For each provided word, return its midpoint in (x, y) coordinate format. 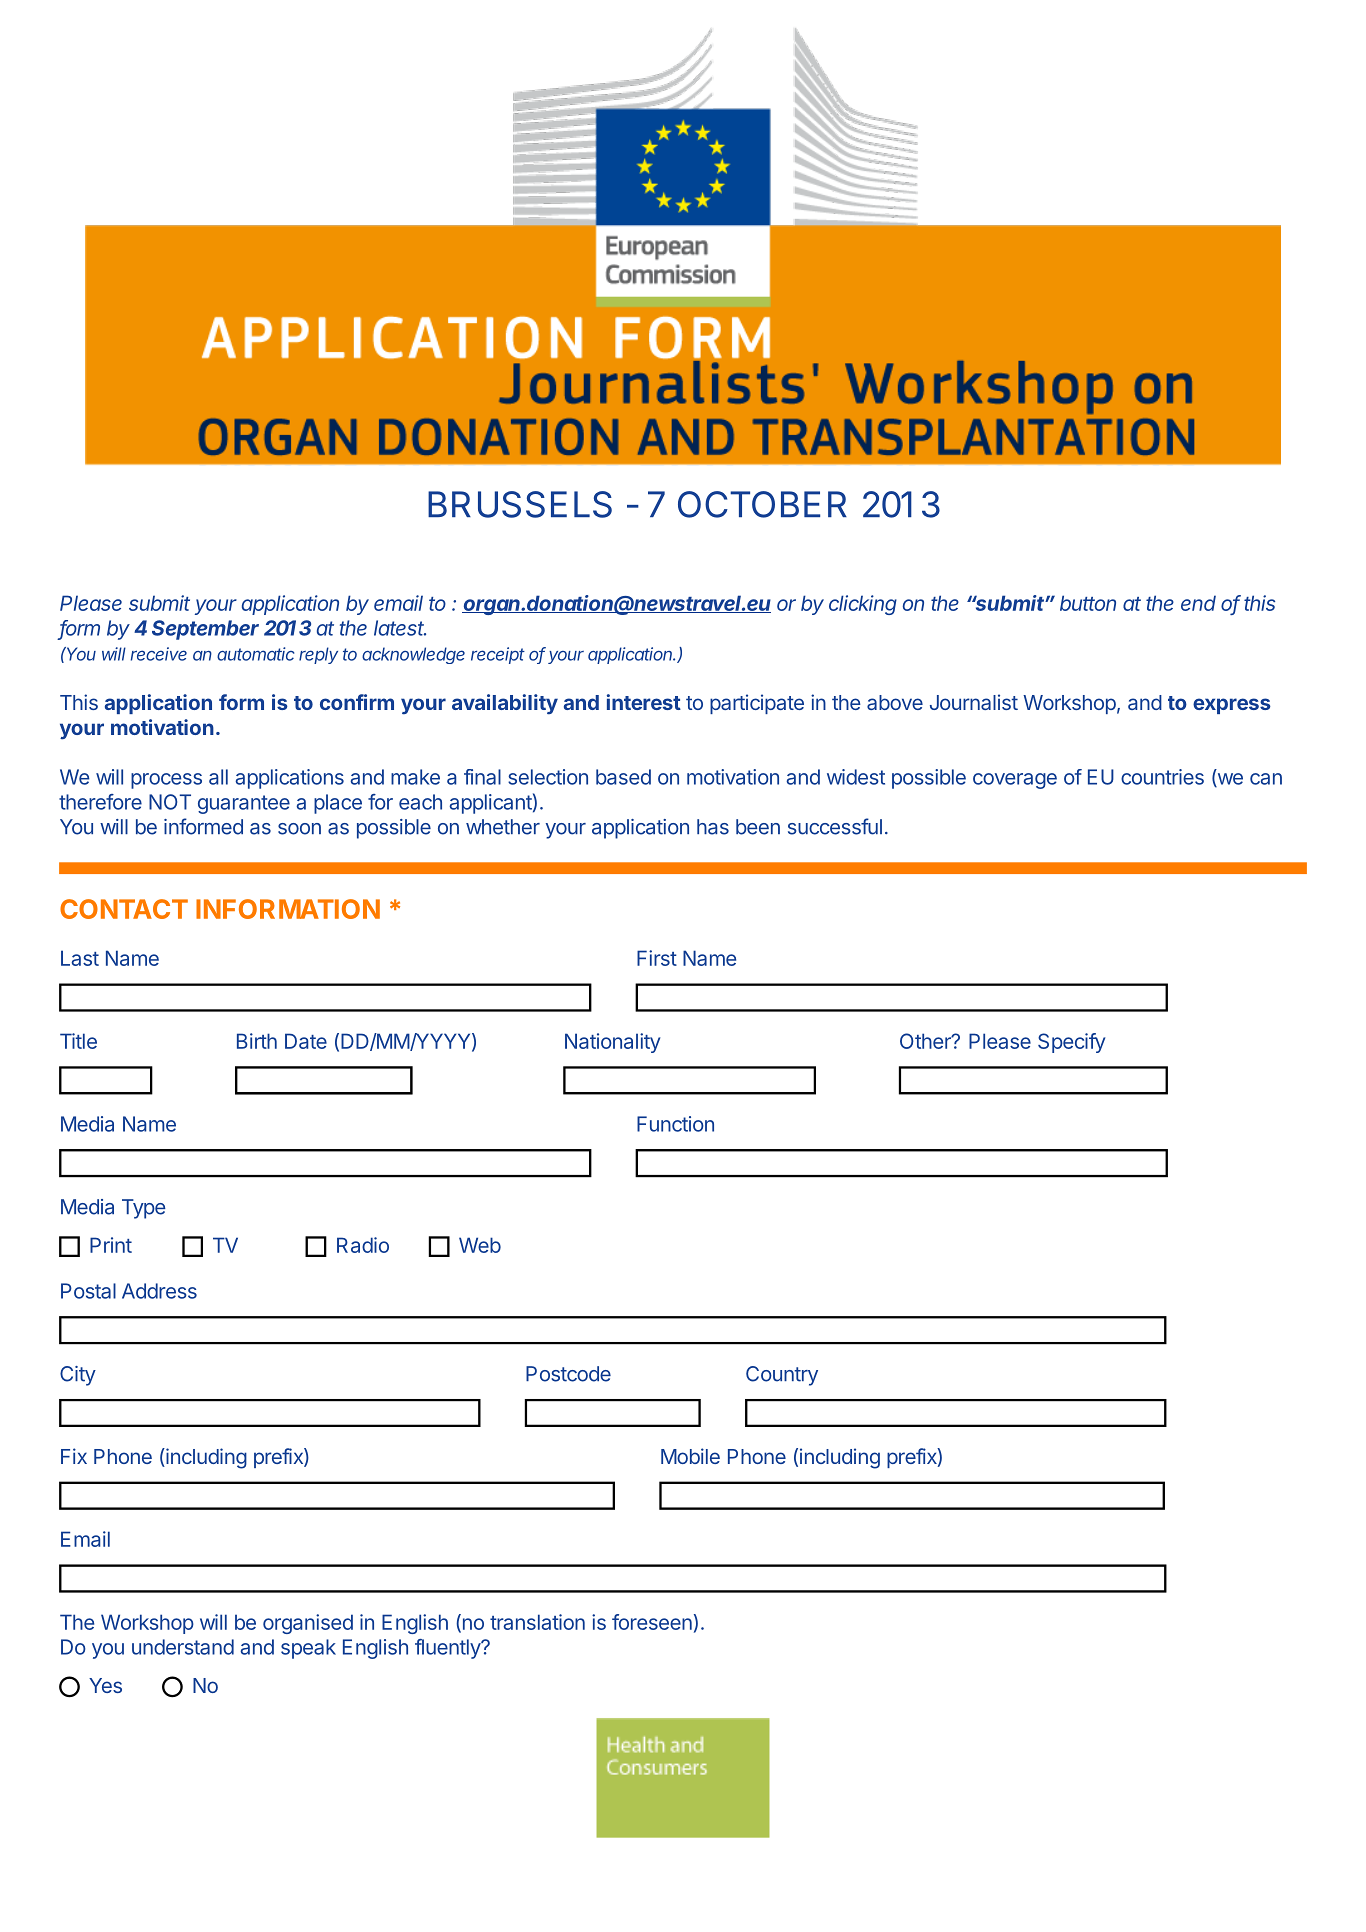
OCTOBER (762, 504)
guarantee (244, 804)
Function (675, 1124)
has (713, 827)
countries (1162, 777)
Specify (1071, 1043)
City (78, 1376)
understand (183, 1647)
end (1198, 603)
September (205, 630)
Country (782, 1376)
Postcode (568, 1374)
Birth (257, 1041)
